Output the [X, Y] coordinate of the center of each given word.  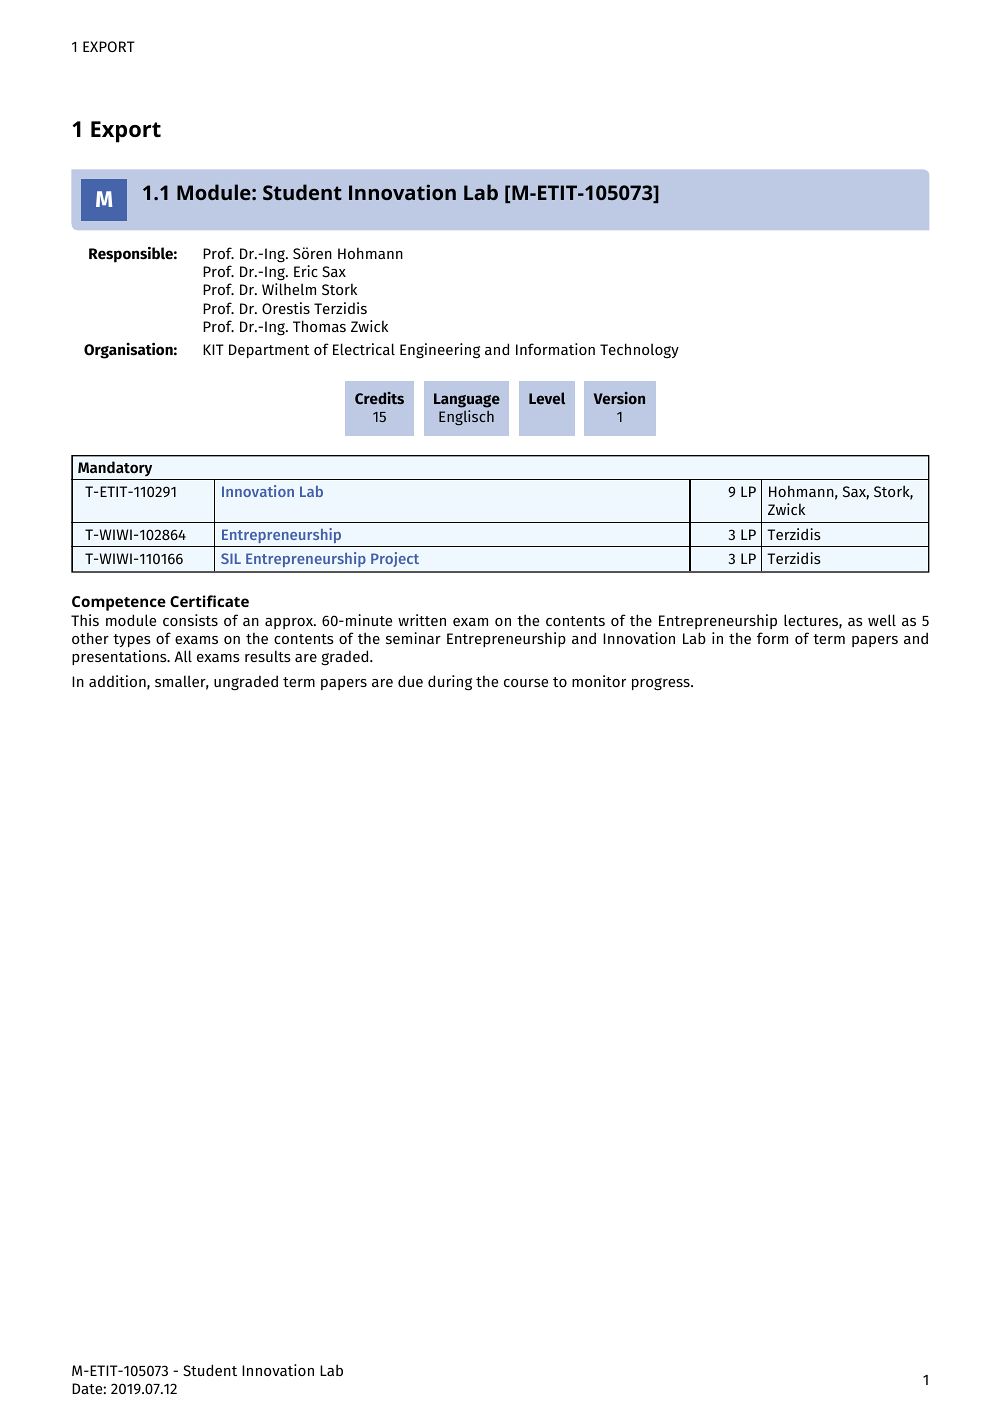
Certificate [209, 601]
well [882, 620]
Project [395, 559]
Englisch [466, 417]
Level [547, 398]
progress [662, 684]
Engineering [440, 351]
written [422, 620]
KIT [213, 349]
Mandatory [115, 468]
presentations [120, 657]
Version [619, 398]
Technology [639, 351]
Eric [306, 271]
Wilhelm [289, 289]
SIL [231, 558]
